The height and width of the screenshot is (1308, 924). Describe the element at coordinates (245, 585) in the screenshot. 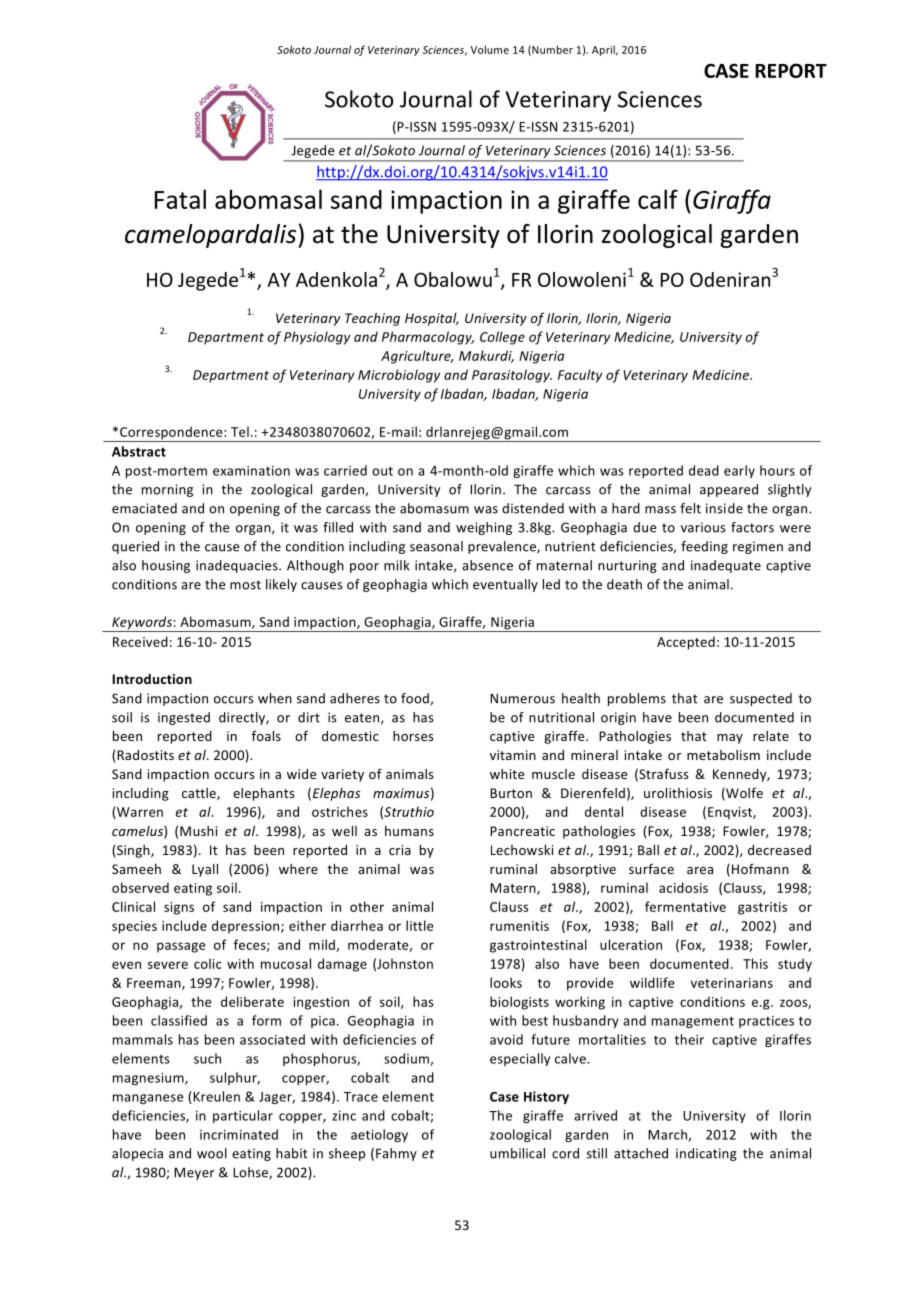

I see `most` at that location.
